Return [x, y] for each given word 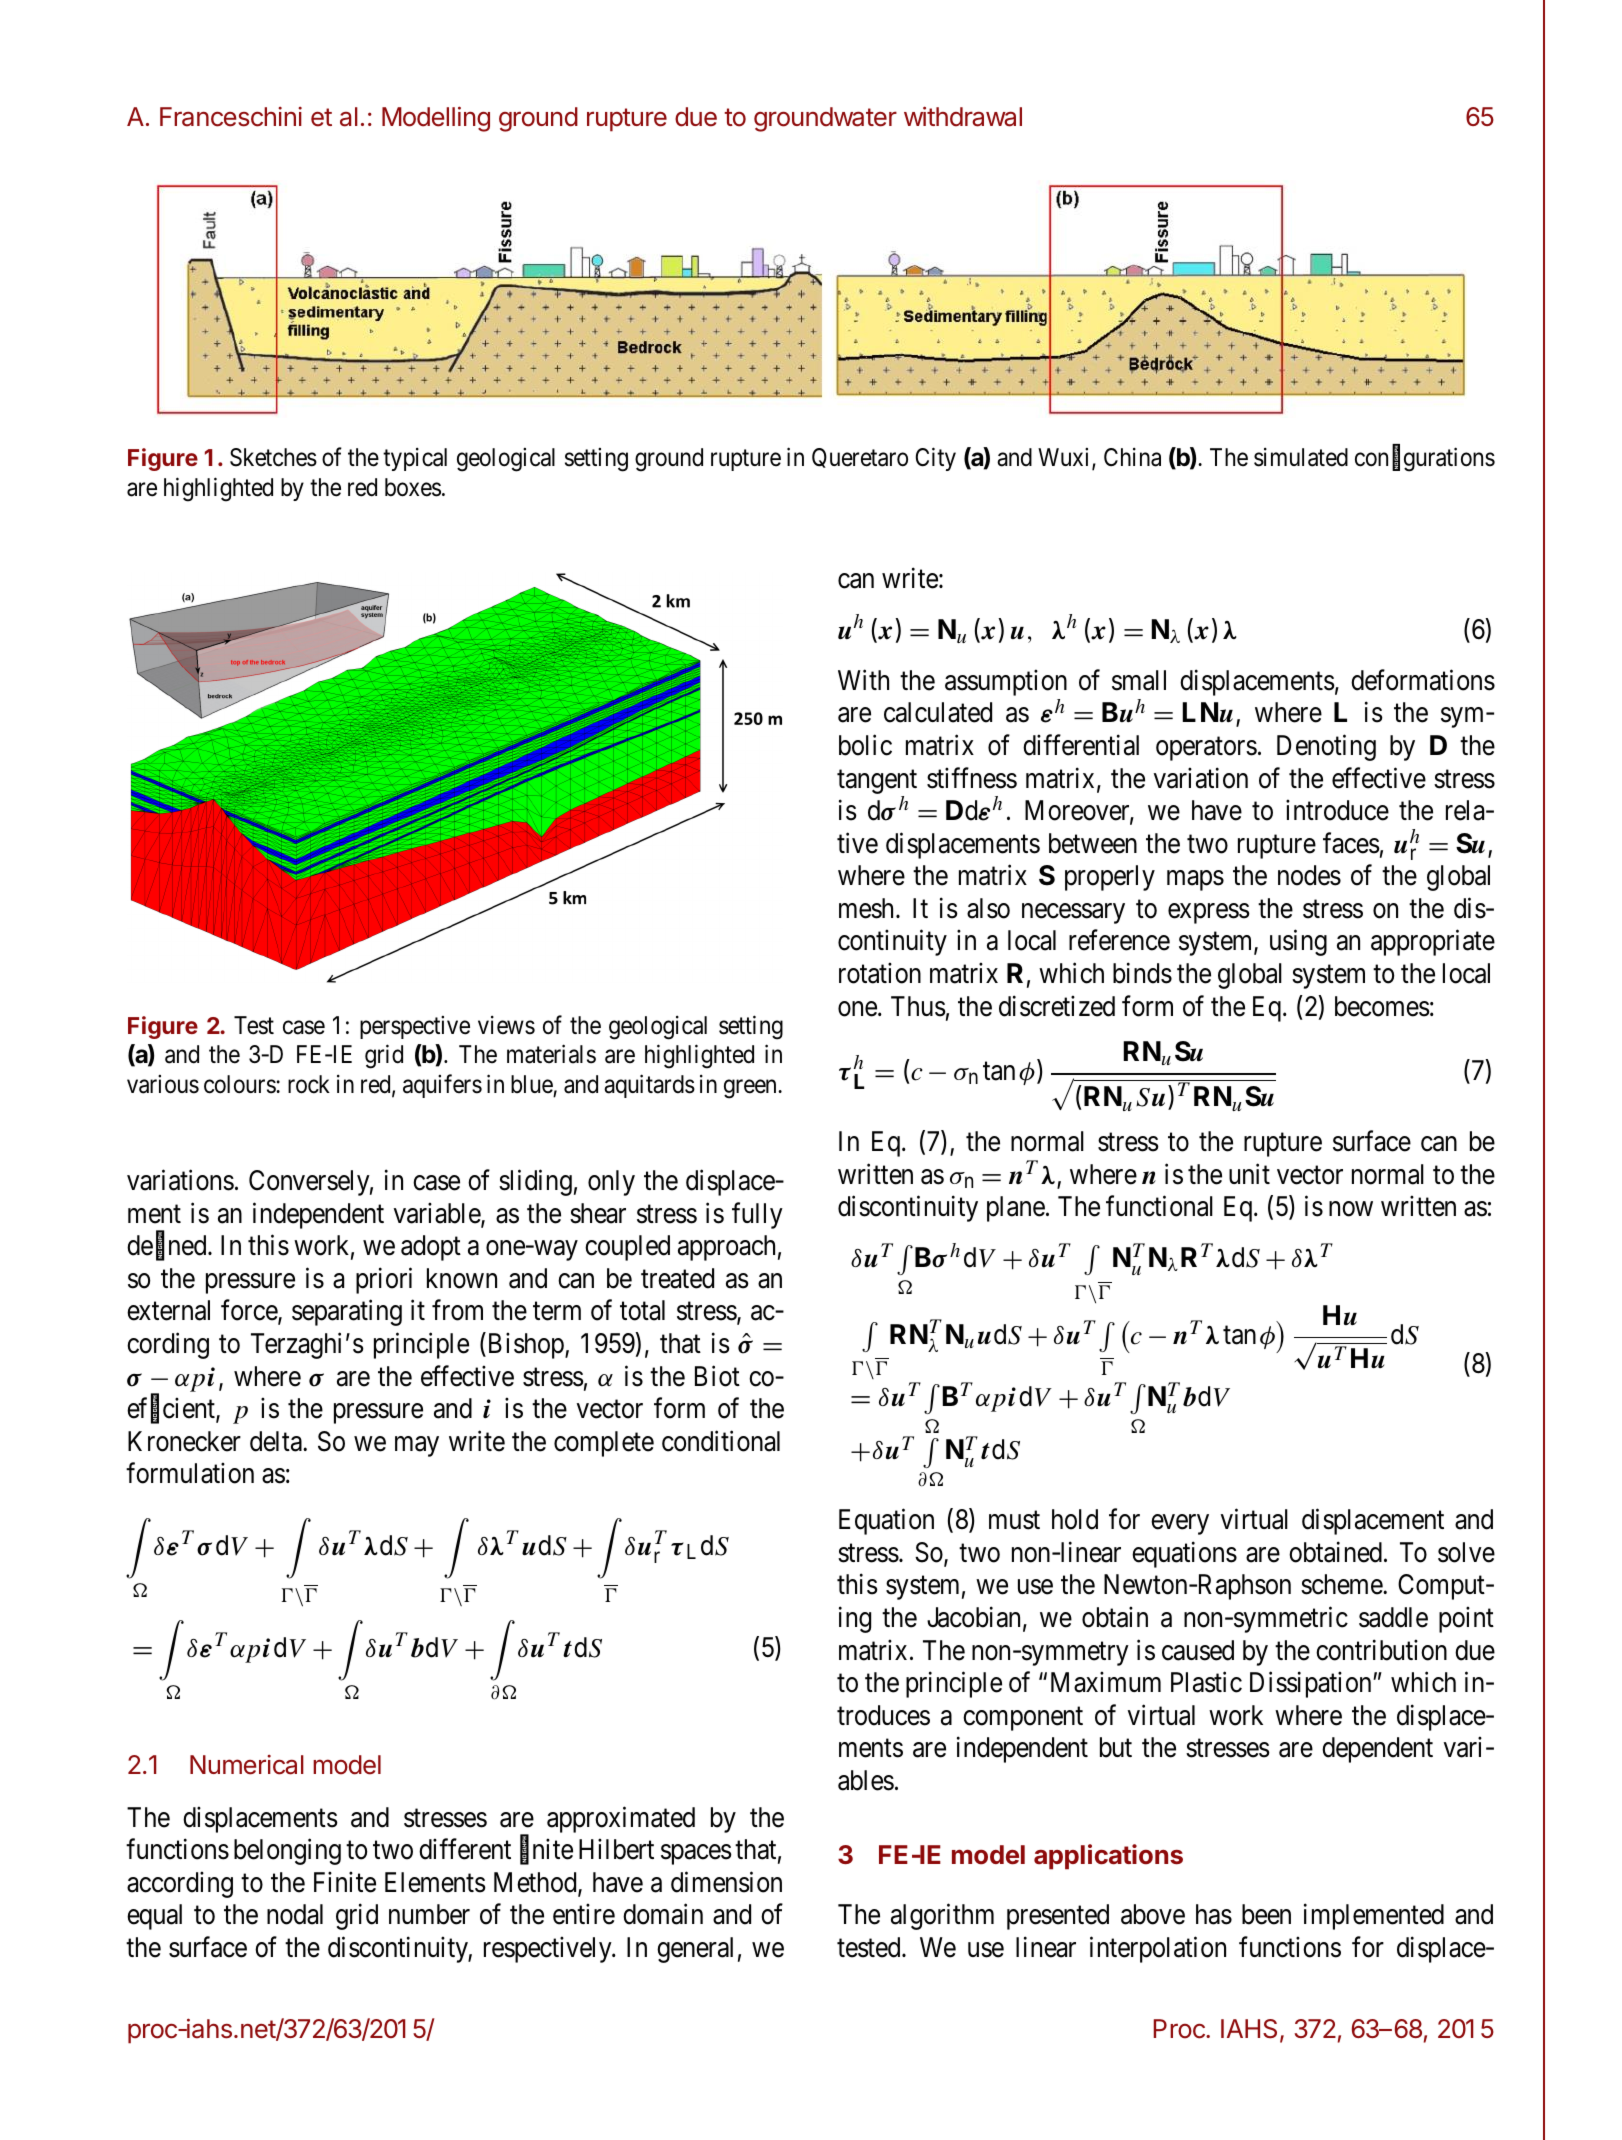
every [1180, 1525]
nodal [295, 1914]
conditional [721, 1441]
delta [277, 1441]
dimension [726, 1882]
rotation [880, 973]
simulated [1301, 457]
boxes [413, 487]
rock [309, 1084]
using [1298, 943]
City [936, 459]
